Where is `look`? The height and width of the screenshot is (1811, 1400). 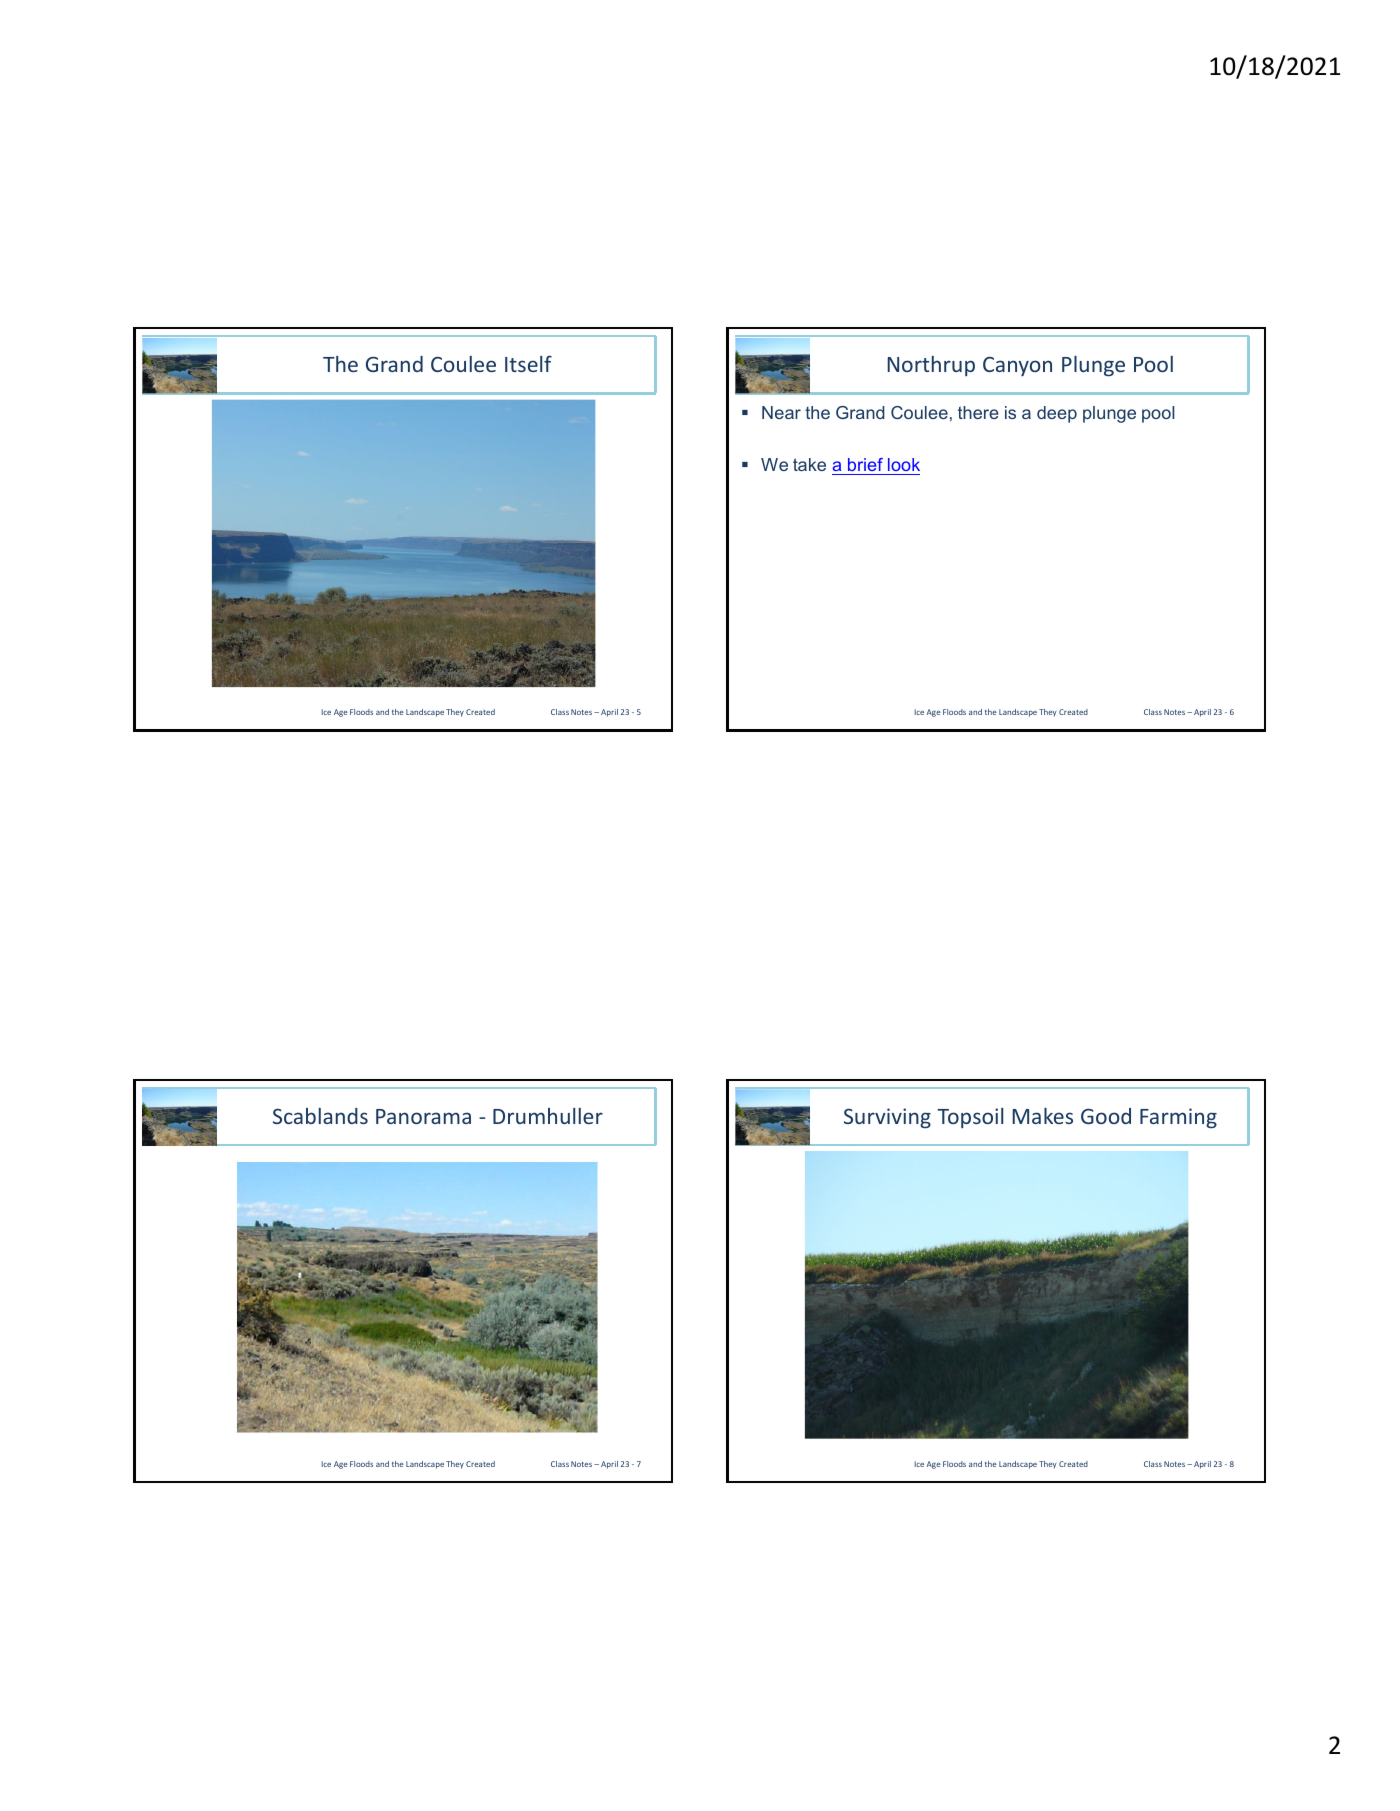
look is located at coordinates (904, 464).
